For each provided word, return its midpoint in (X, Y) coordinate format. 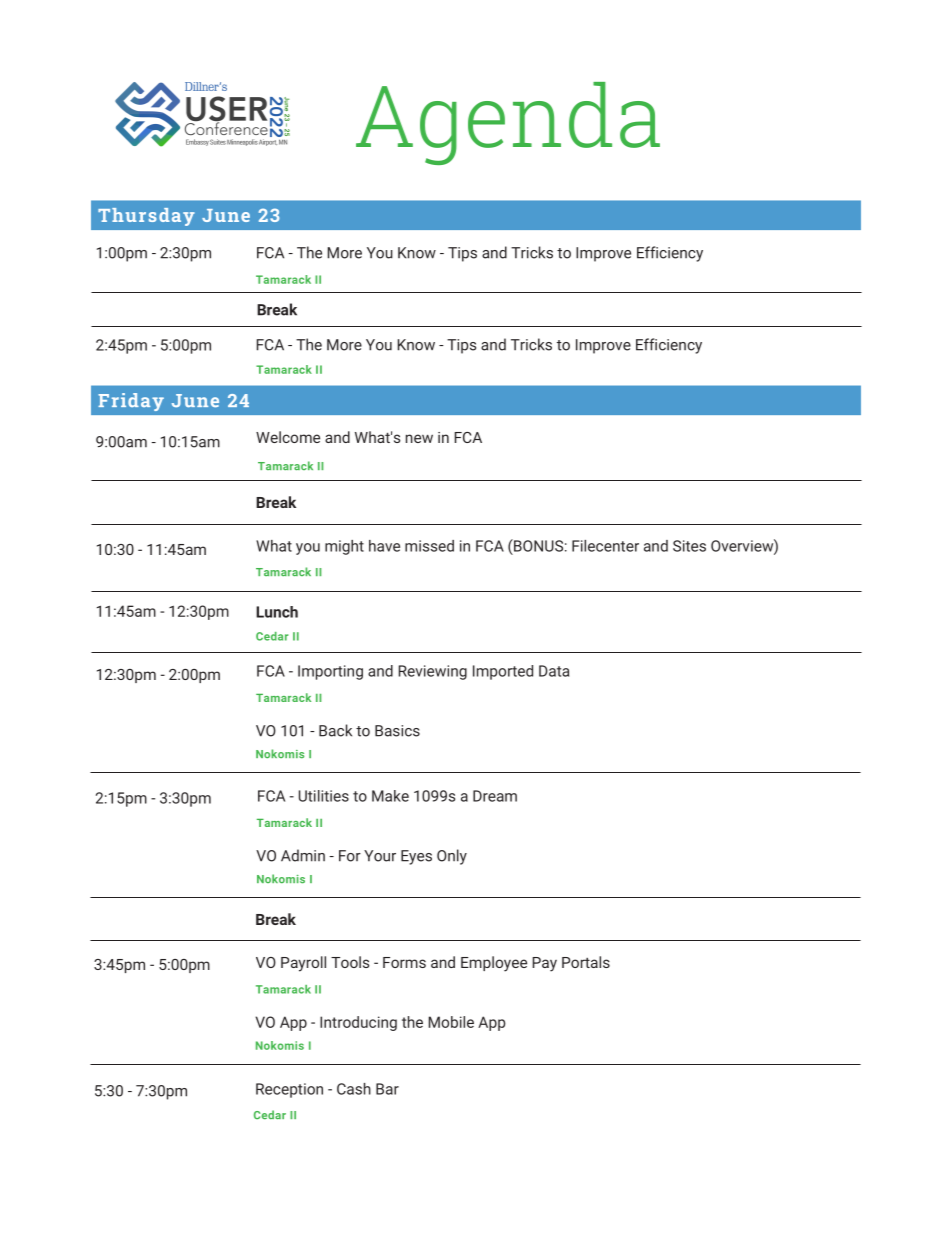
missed (429, 546)
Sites (689, 546)
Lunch (277, 612)
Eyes (416, 857)
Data (554, 671)
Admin (303, 855)
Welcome (288, 437)
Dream (495, 796)
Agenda (508, 123)
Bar (387, 1089)
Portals (586, 962)
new (419, 438)
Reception (289, 1090)
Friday (131, 402)
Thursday (146, 217)
